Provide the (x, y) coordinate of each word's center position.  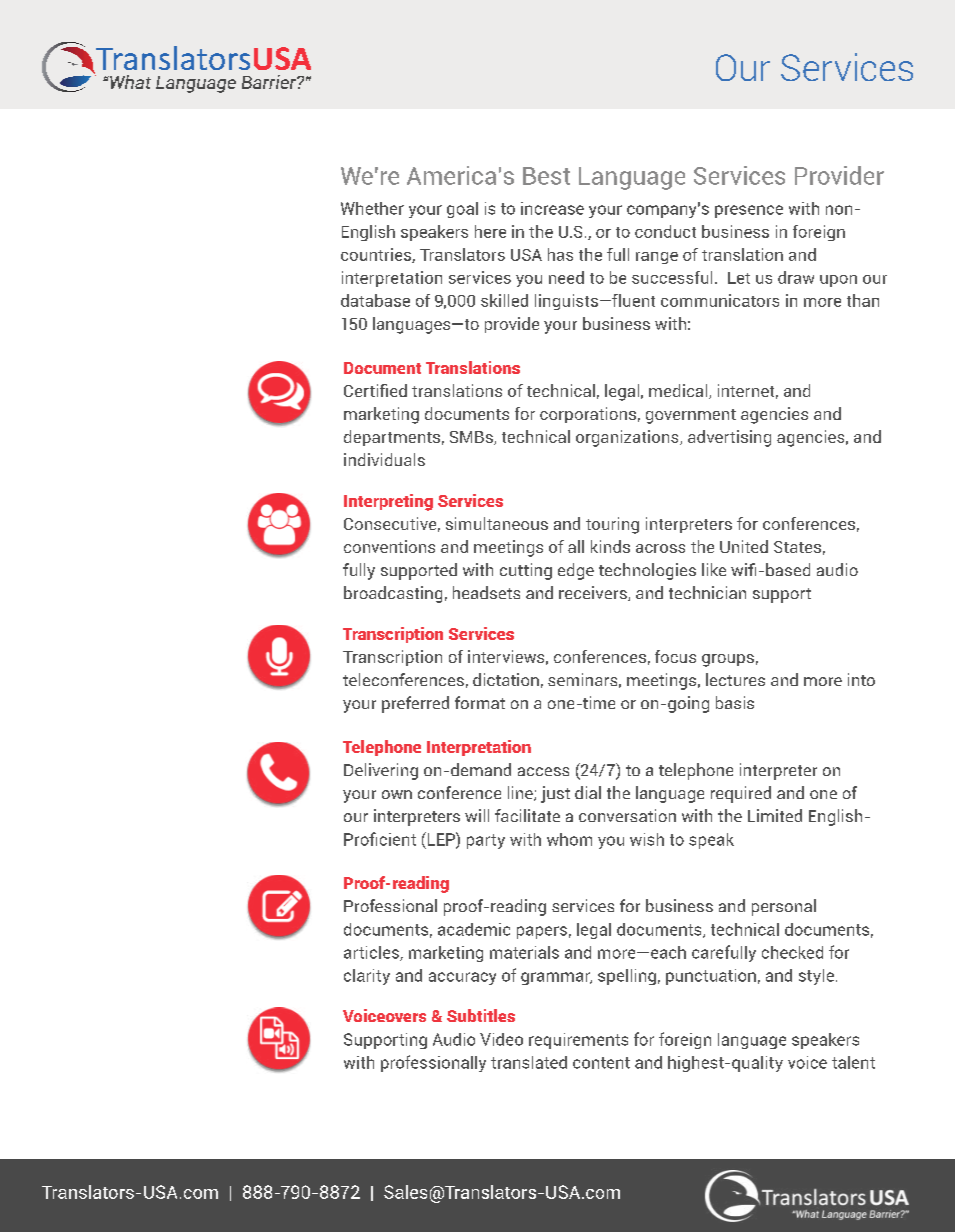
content (601, 1063)
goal (462, 210)
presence (749, 211)
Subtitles (481, 1015)
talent (853, 1062)
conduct (665, 231)
